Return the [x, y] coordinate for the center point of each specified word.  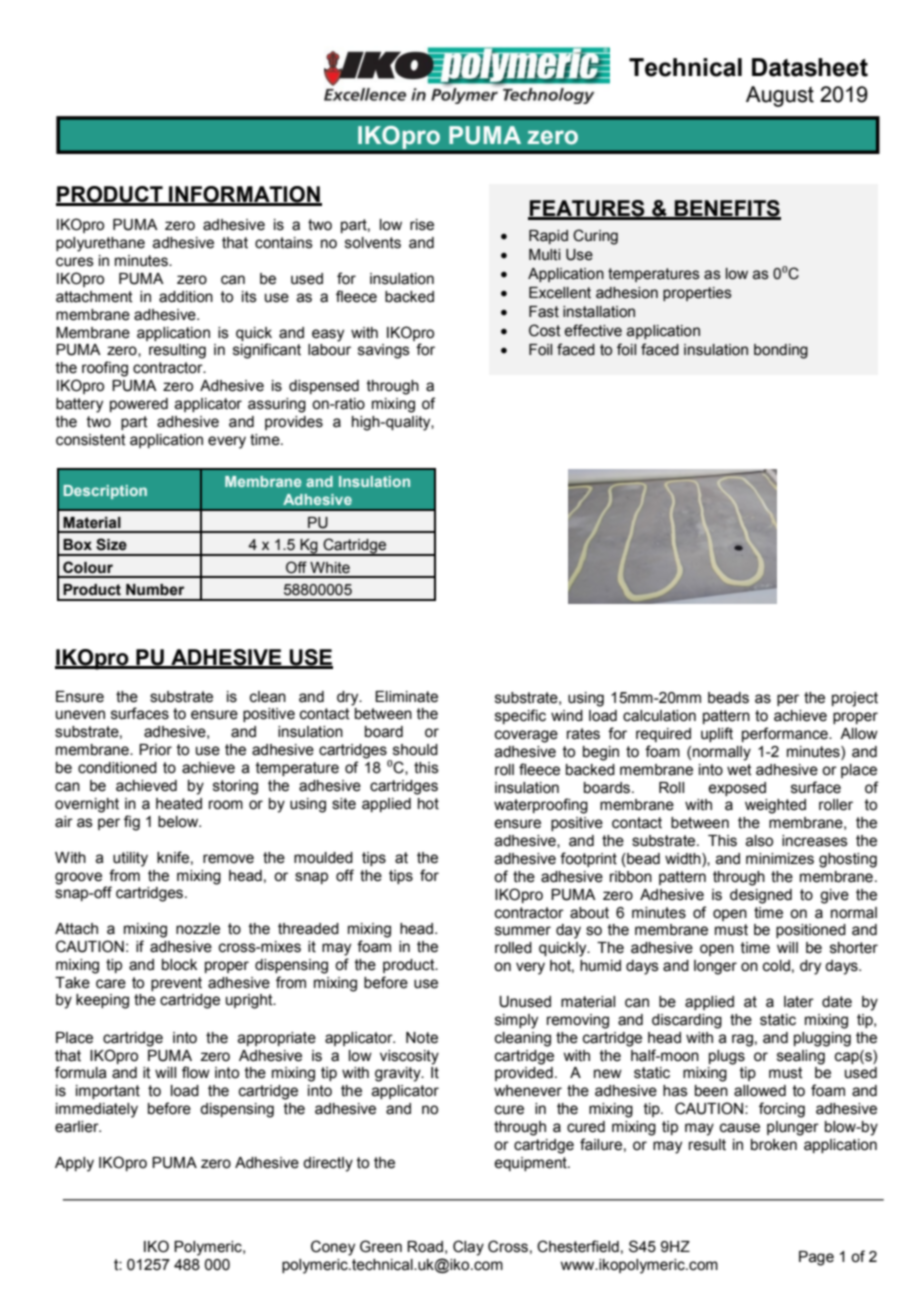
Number [155, 590]
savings [384, 351]
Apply [74, 1164]
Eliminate [406, 697]
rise [422, 225]
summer [523, 931]
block [179, 965]
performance [786, 734]
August [780, 96]
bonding [781, 351]
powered [139, 405]
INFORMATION [244, 195]
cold [776, 966]
